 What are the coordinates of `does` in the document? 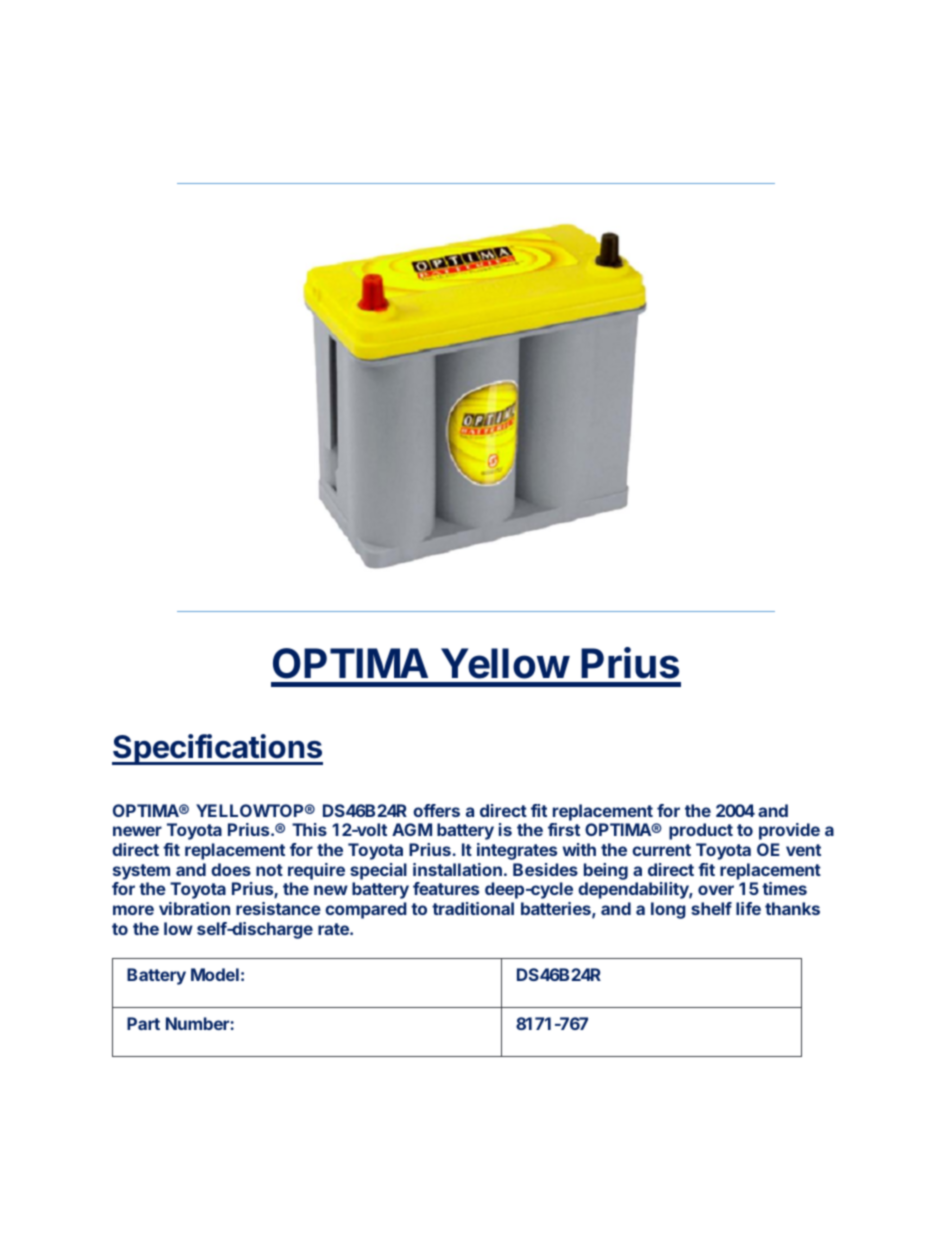 It's located at (231, 869).
